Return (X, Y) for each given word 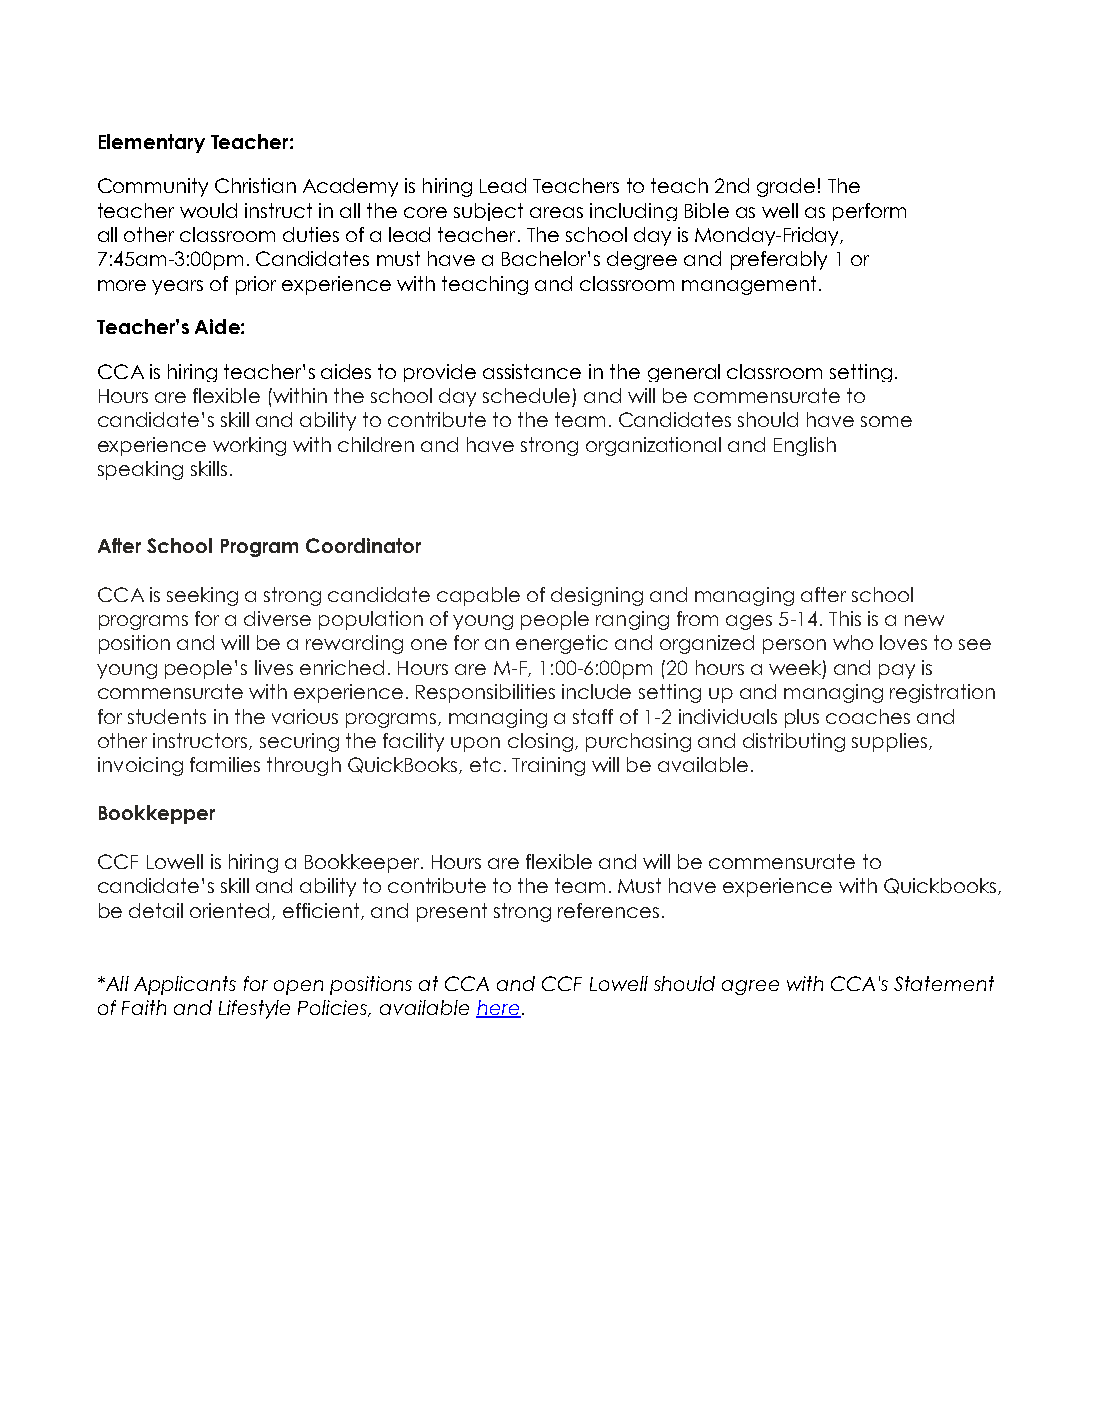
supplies (891, 742)
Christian (255, 185)
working (249, 446)
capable (478, 596)
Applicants (185, 985)
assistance (532, 371)
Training (548, 766)
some (886, 421)
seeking (202, 596)
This (845, 618)
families (225, 764)
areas (556, 212)
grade (786, 187)
